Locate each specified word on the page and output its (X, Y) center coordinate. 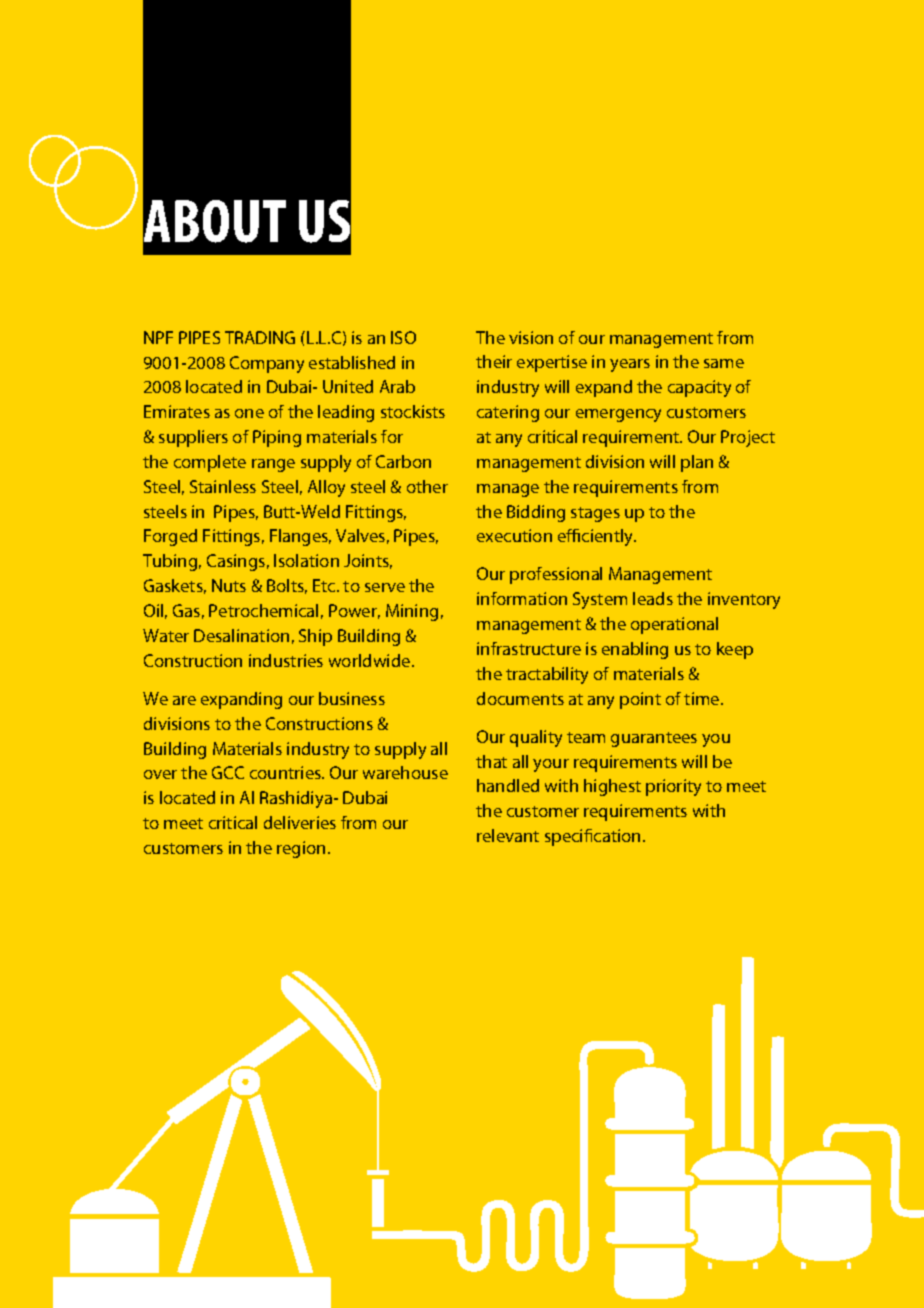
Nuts (229, 585)
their (494, 361)
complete (210, 463)
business (352, 698)
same (724, 363)
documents (520, 698)
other (427, 486)
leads (653, 598)
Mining (412, 612)
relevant (508, 835)
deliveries (300, 822)
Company (267, 364)
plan (697, 463)
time (703, 698)
